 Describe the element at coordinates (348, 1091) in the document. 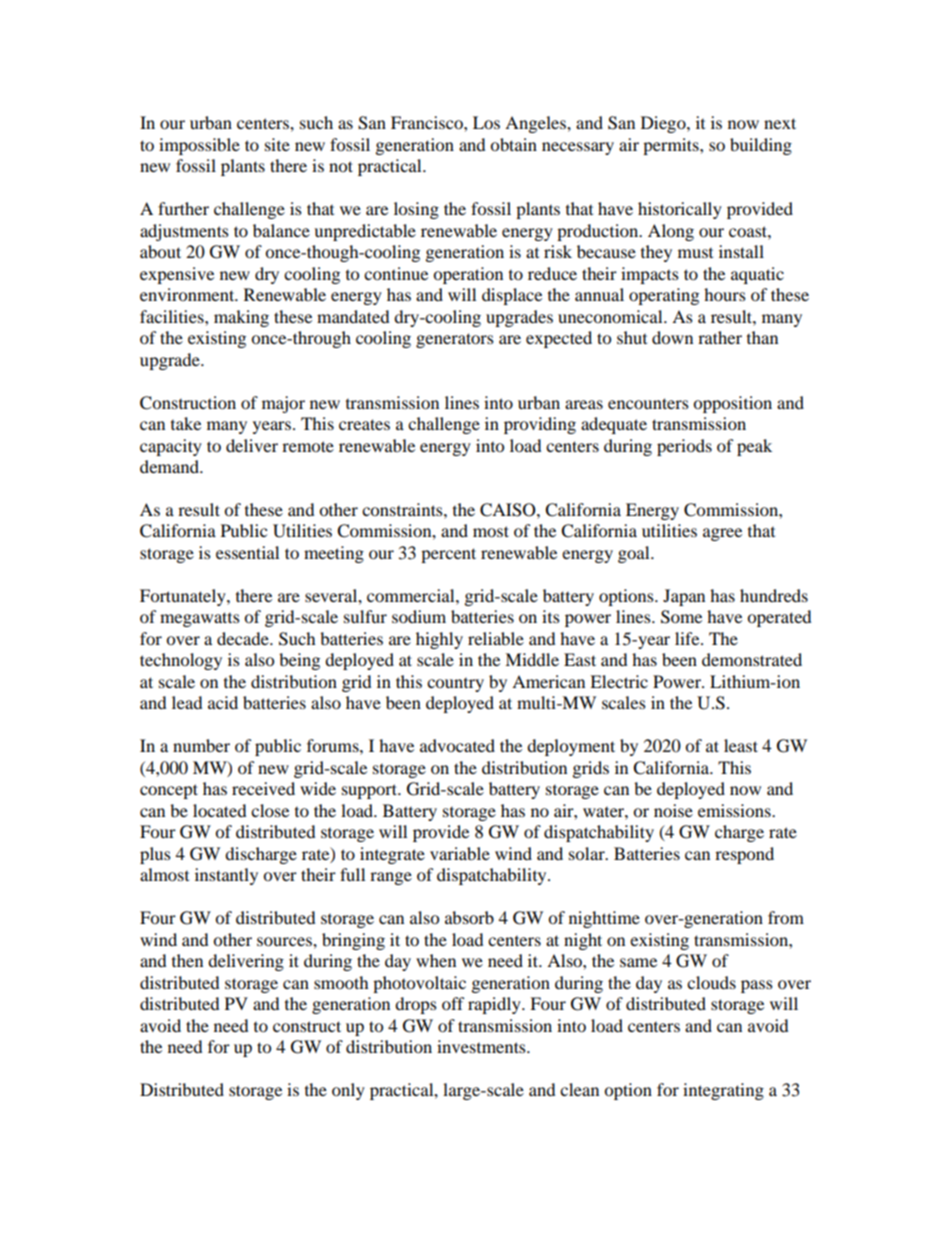

I see `only` at that location.
